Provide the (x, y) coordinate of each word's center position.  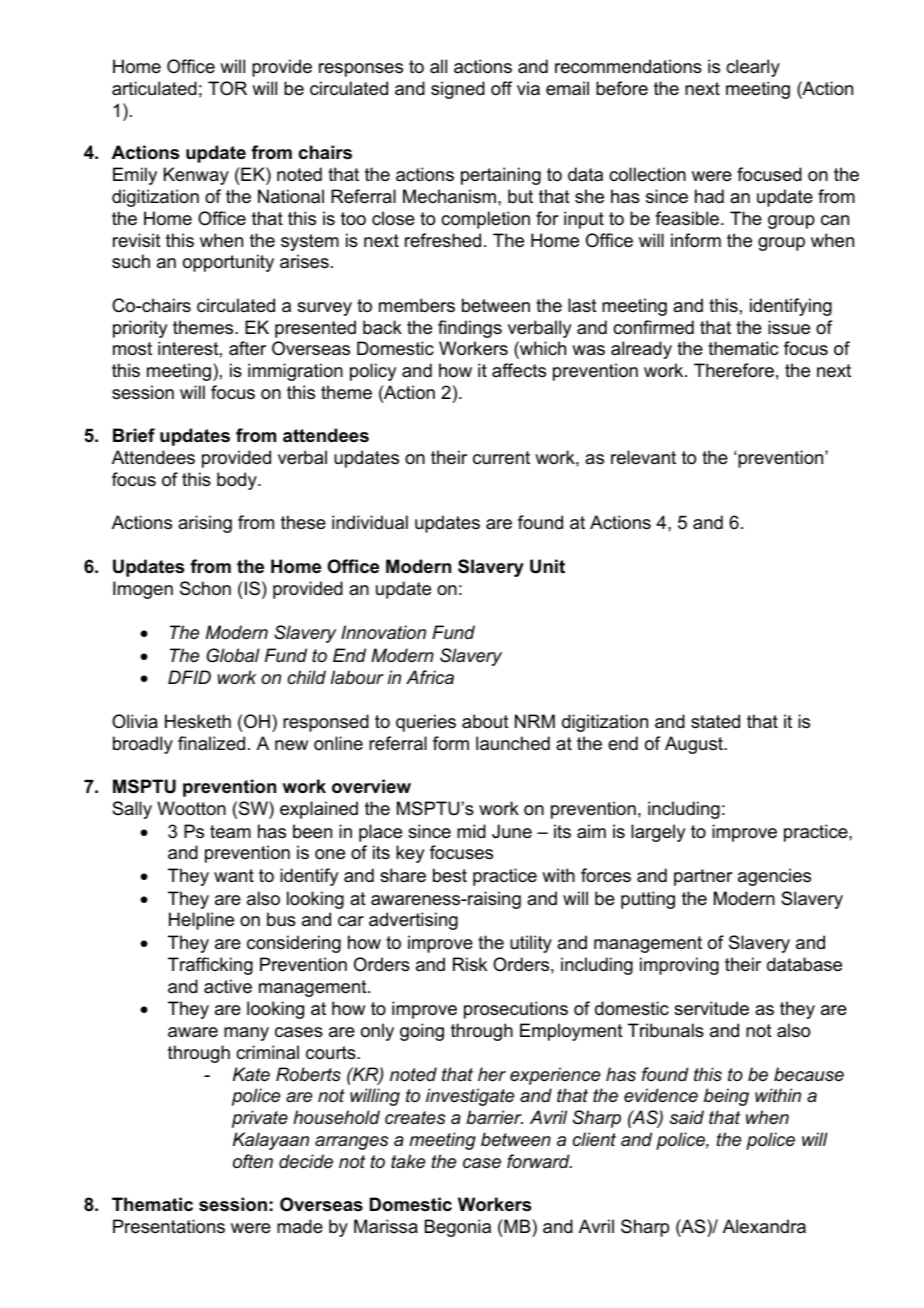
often (253, 1161)
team (230, 832)
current (501, 458)
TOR (227, 88)
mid (471, 831)
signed (458, 90)
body (238, 481)
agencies (774, 877)
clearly (753, 68)
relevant (643, 457)
